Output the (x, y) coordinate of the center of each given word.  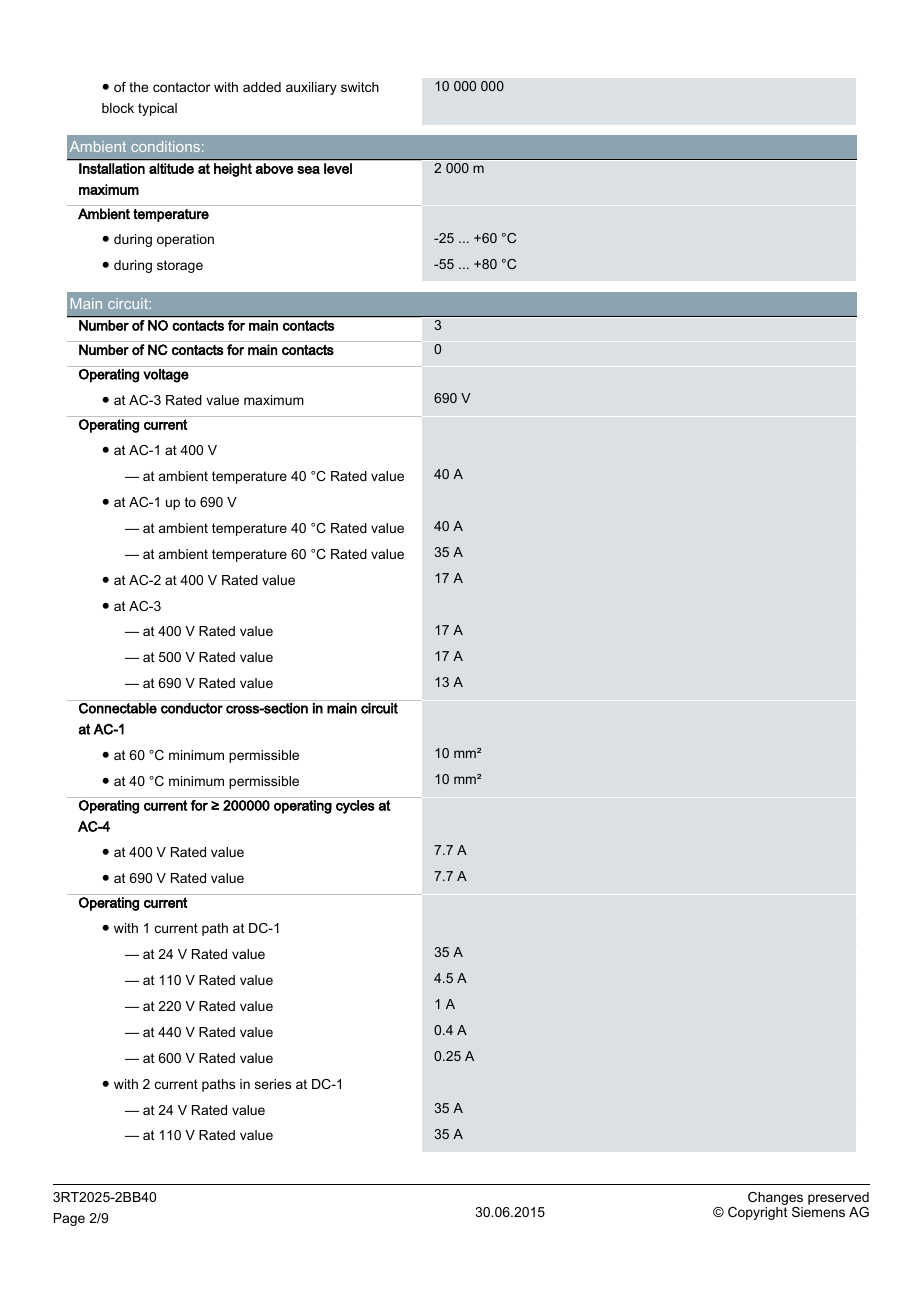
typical (157, 109)
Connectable (118, 707)
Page (69, 1219)
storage (180, 266)
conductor (192, 708)
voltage (166, 376)
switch (360, 87)
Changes (775, 1200)
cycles (355, 807)
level (338, 168)
